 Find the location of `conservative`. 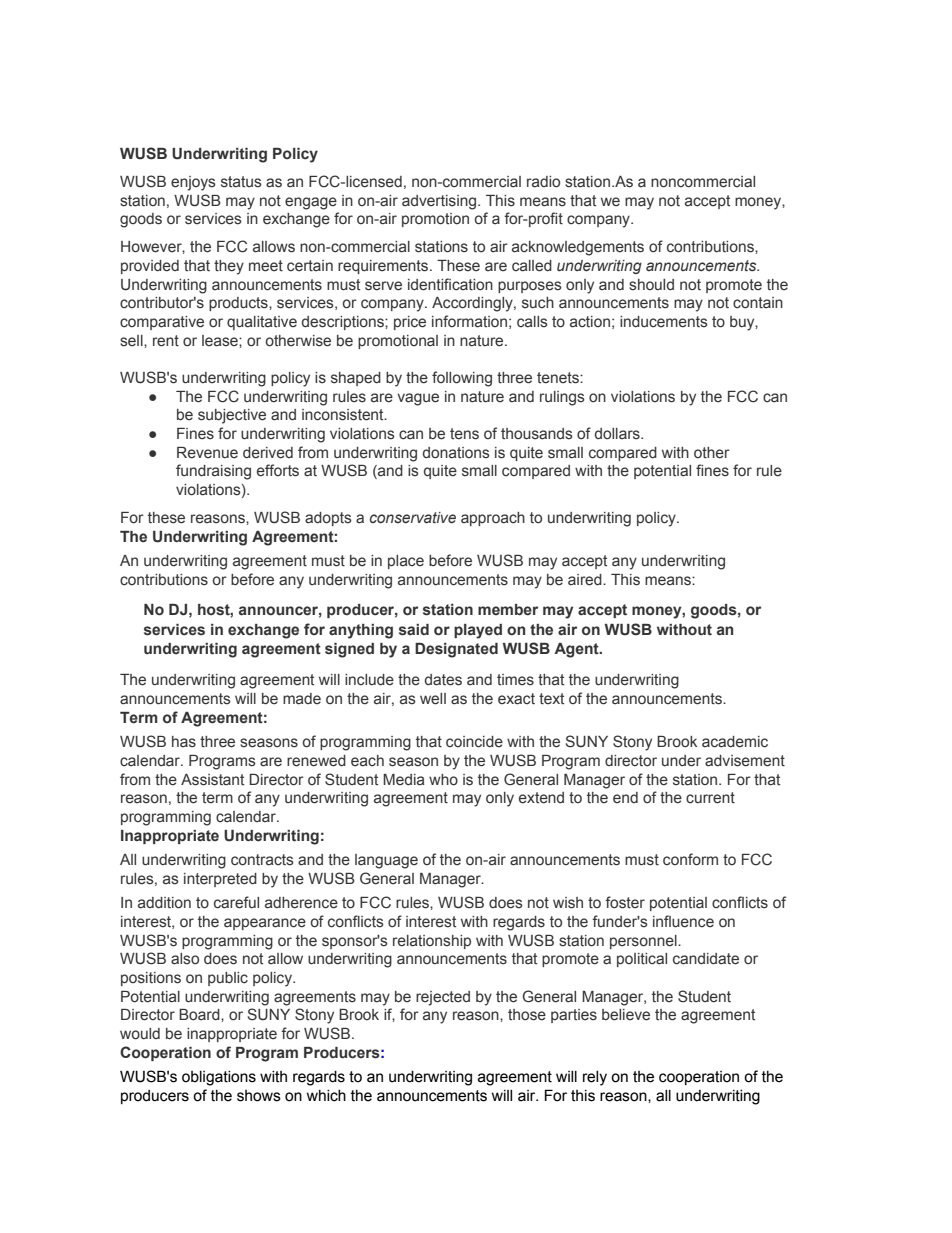

conservative is located at coordinates (413, 518).
